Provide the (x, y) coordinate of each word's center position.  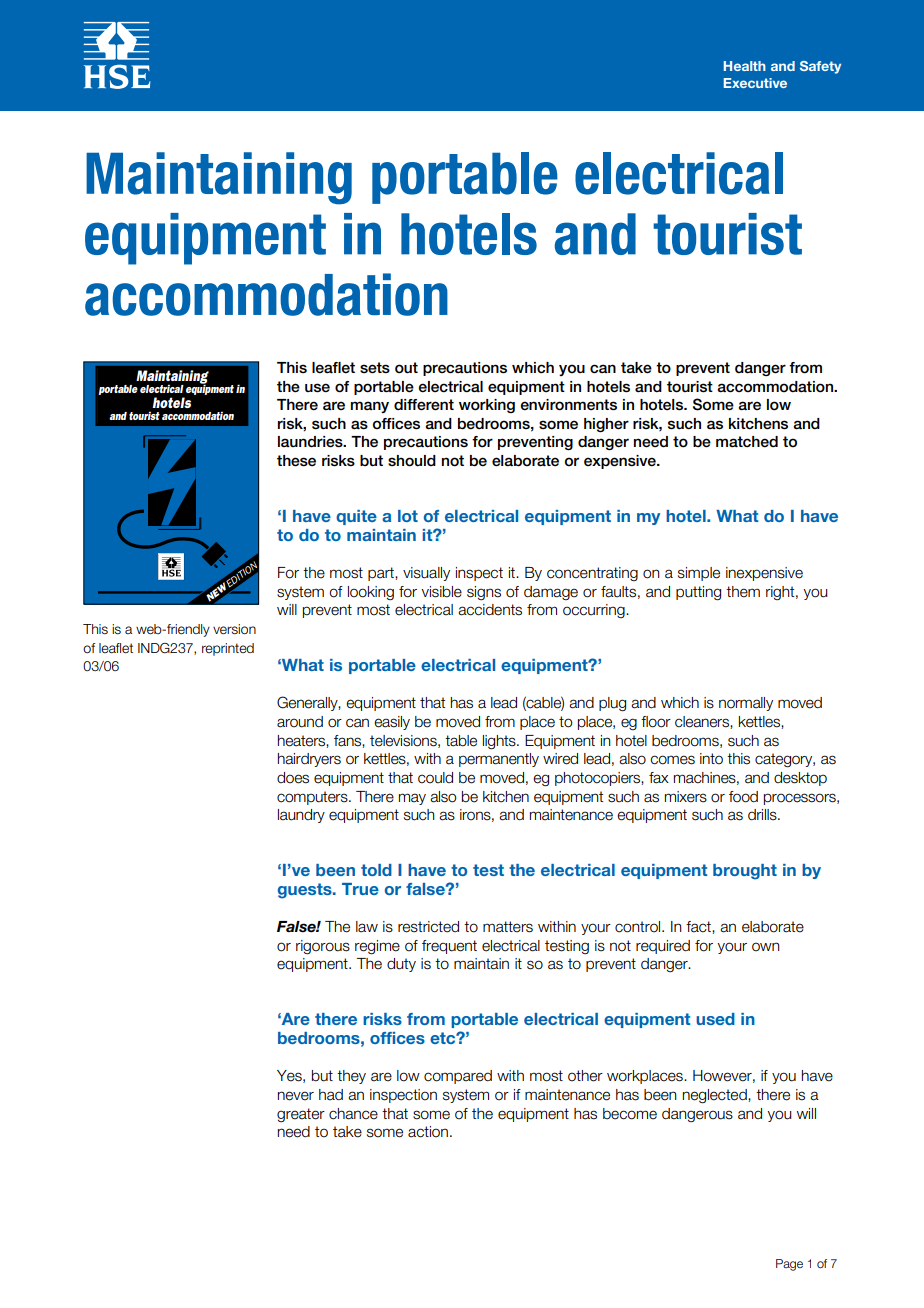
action (428, 1132)
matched (747, 442)
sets (375, 368)
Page (789, 1265)
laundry (301, 816)
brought (745, 872)
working (487, 406)
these (296, 461)
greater (301, 1115)
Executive (755, 83)
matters (508, 927)
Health (745, 66)
